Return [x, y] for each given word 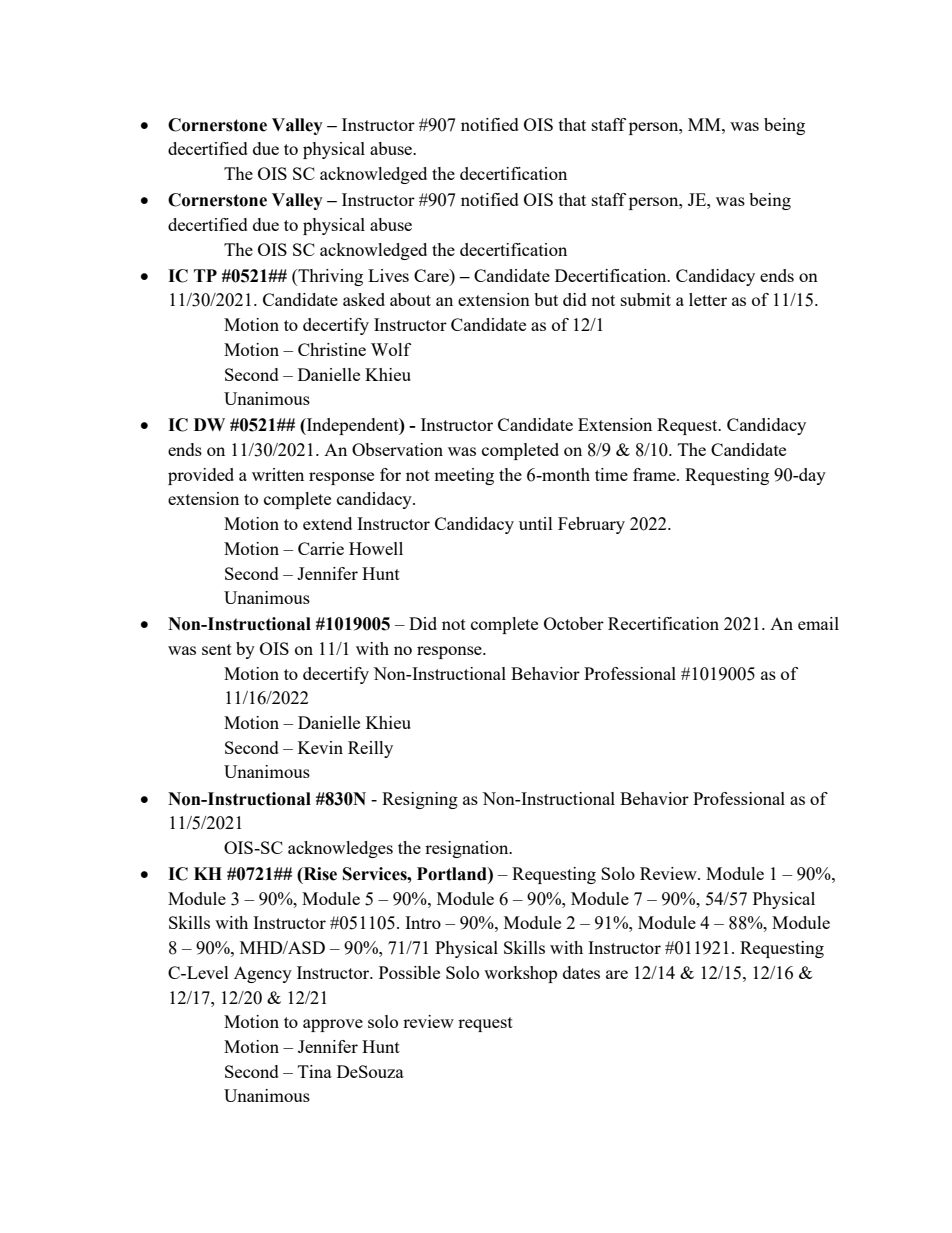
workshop [520, 974]
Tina [315, 1071]
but [546, 299]
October [574, 623]
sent [217, 649]
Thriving [329, 277]
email [818, 623]
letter [708, 299]
